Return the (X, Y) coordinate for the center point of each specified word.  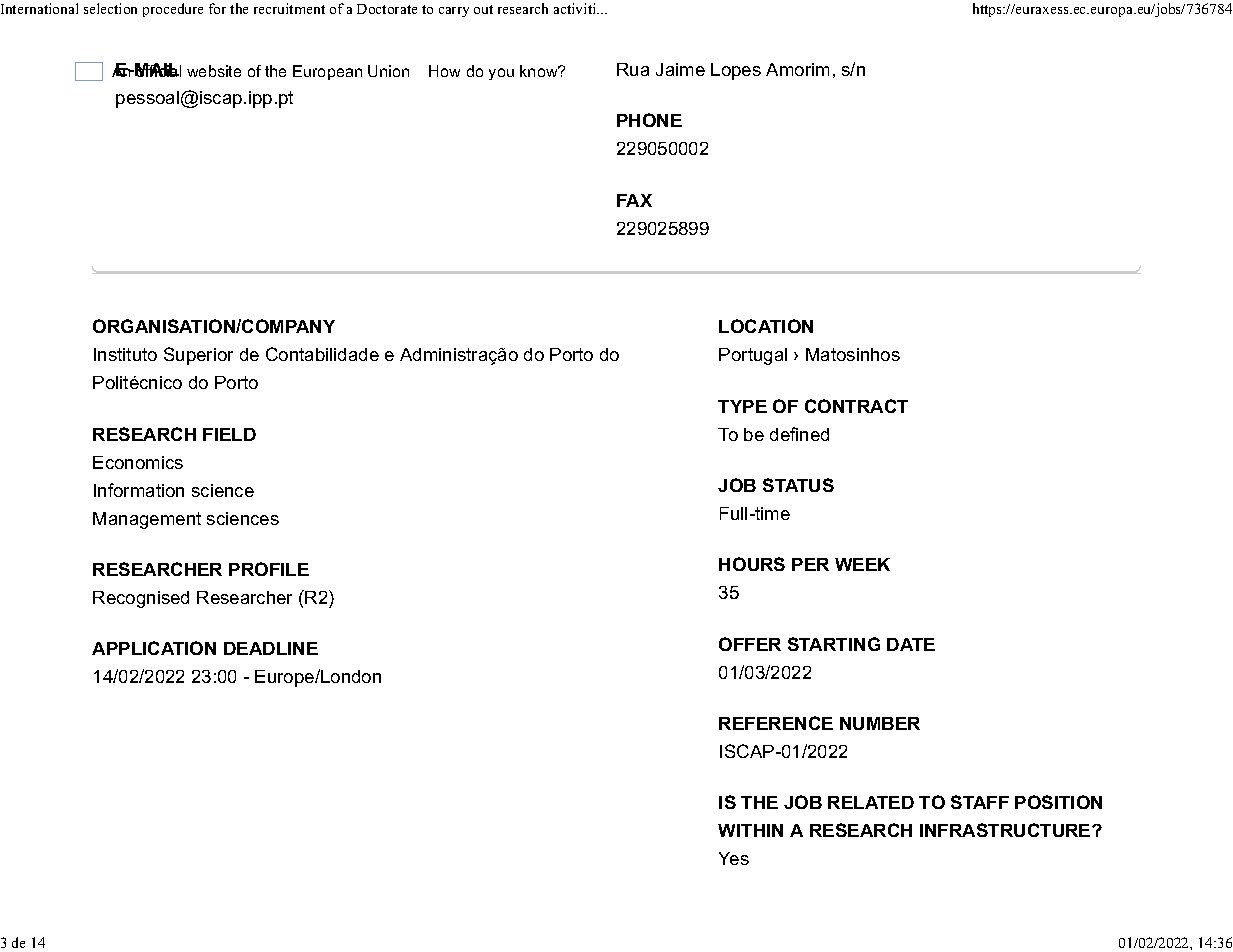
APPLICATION (154, 648)
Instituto (125, 354)
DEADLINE (271, 648)
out (483, 9)
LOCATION (766, 326)
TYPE (742, 406)
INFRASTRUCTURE (1006, 830)
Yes (734, 858)
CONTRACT (856, 406)
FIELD (229, 434)
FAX (634, 200)
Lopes (736, 71)
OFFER (750, 644)
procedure (173, 10)
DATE (911, 644)
